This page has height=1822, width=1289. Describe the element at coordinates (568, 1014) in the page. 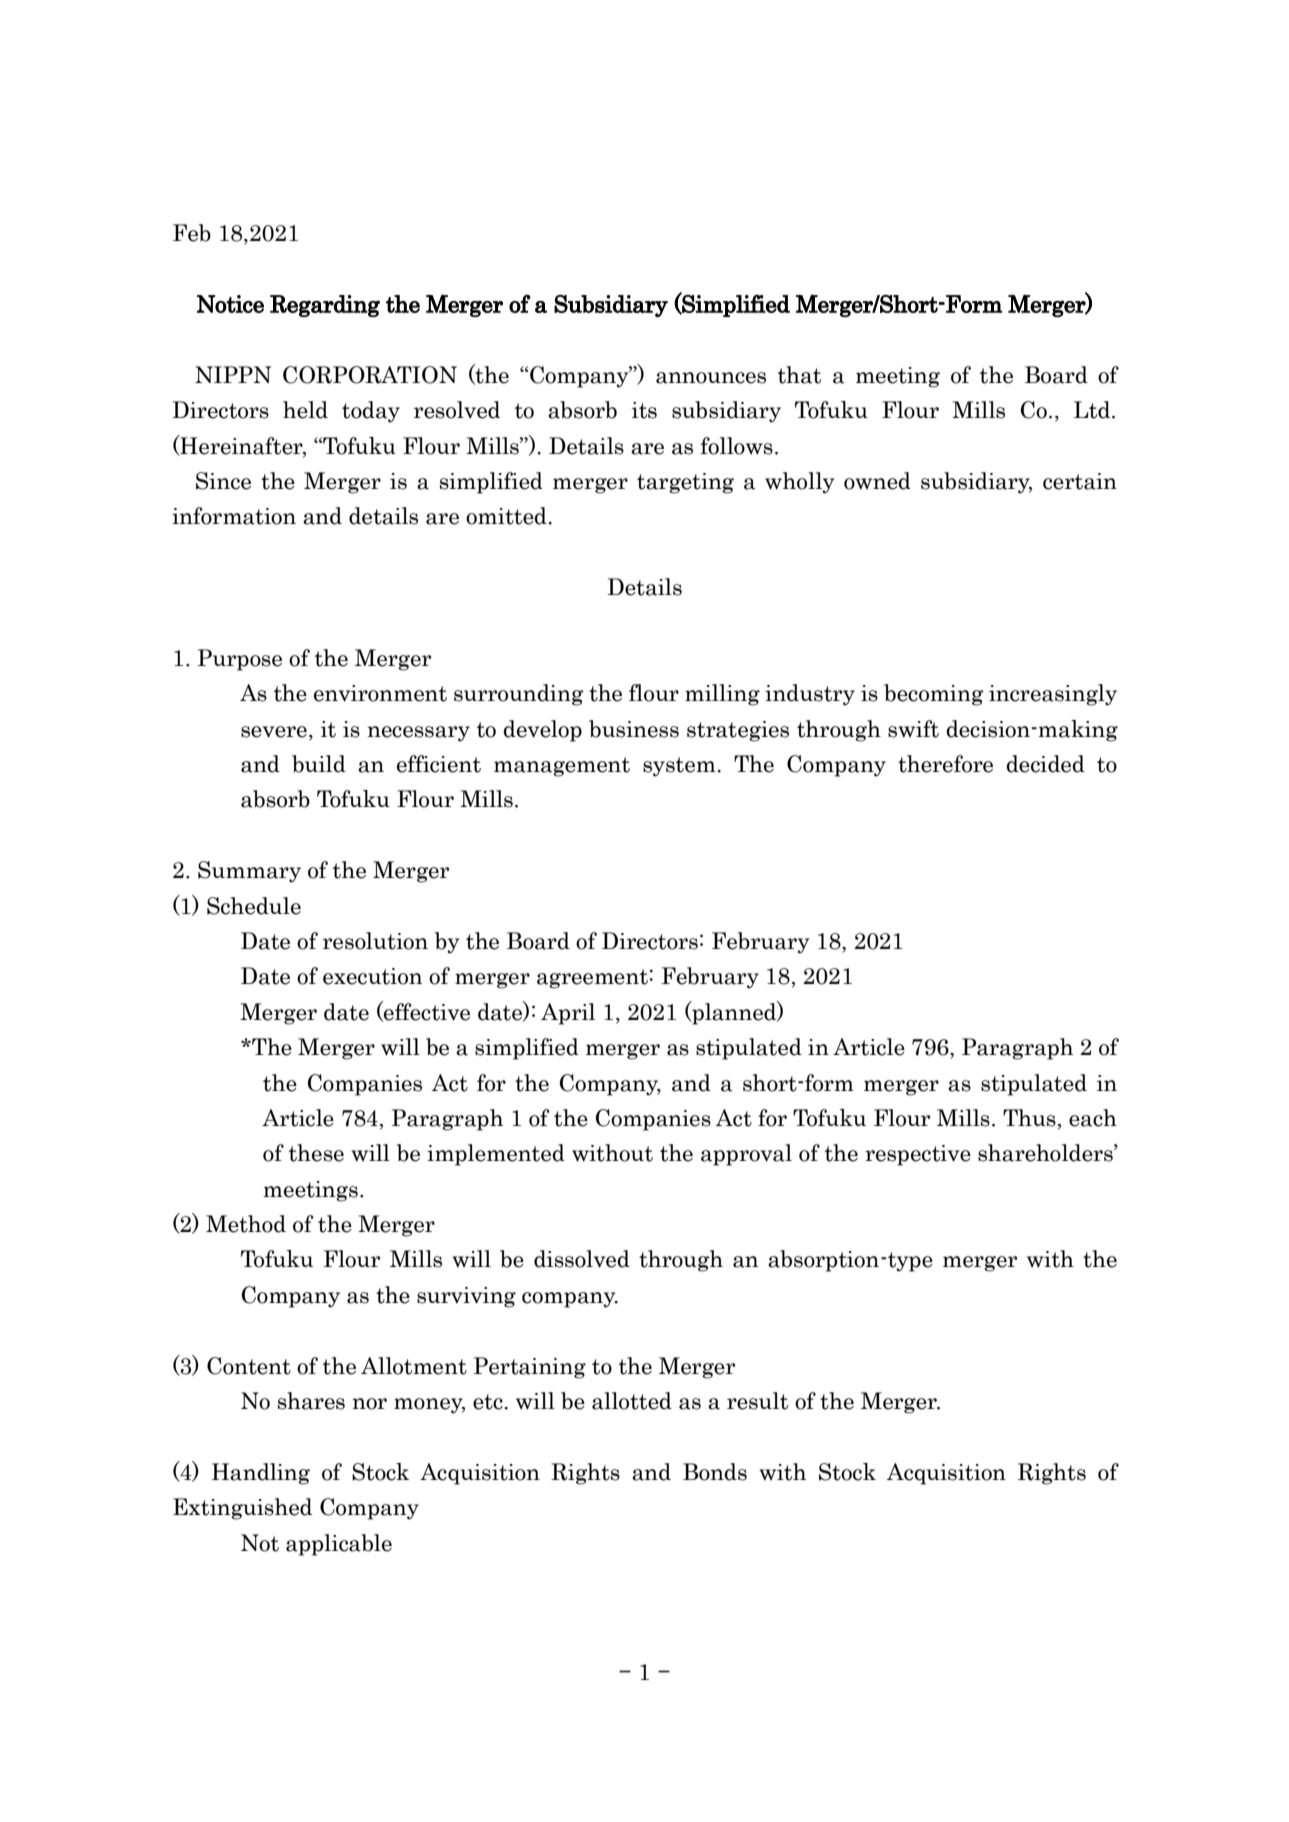

I see `April` at that location.
